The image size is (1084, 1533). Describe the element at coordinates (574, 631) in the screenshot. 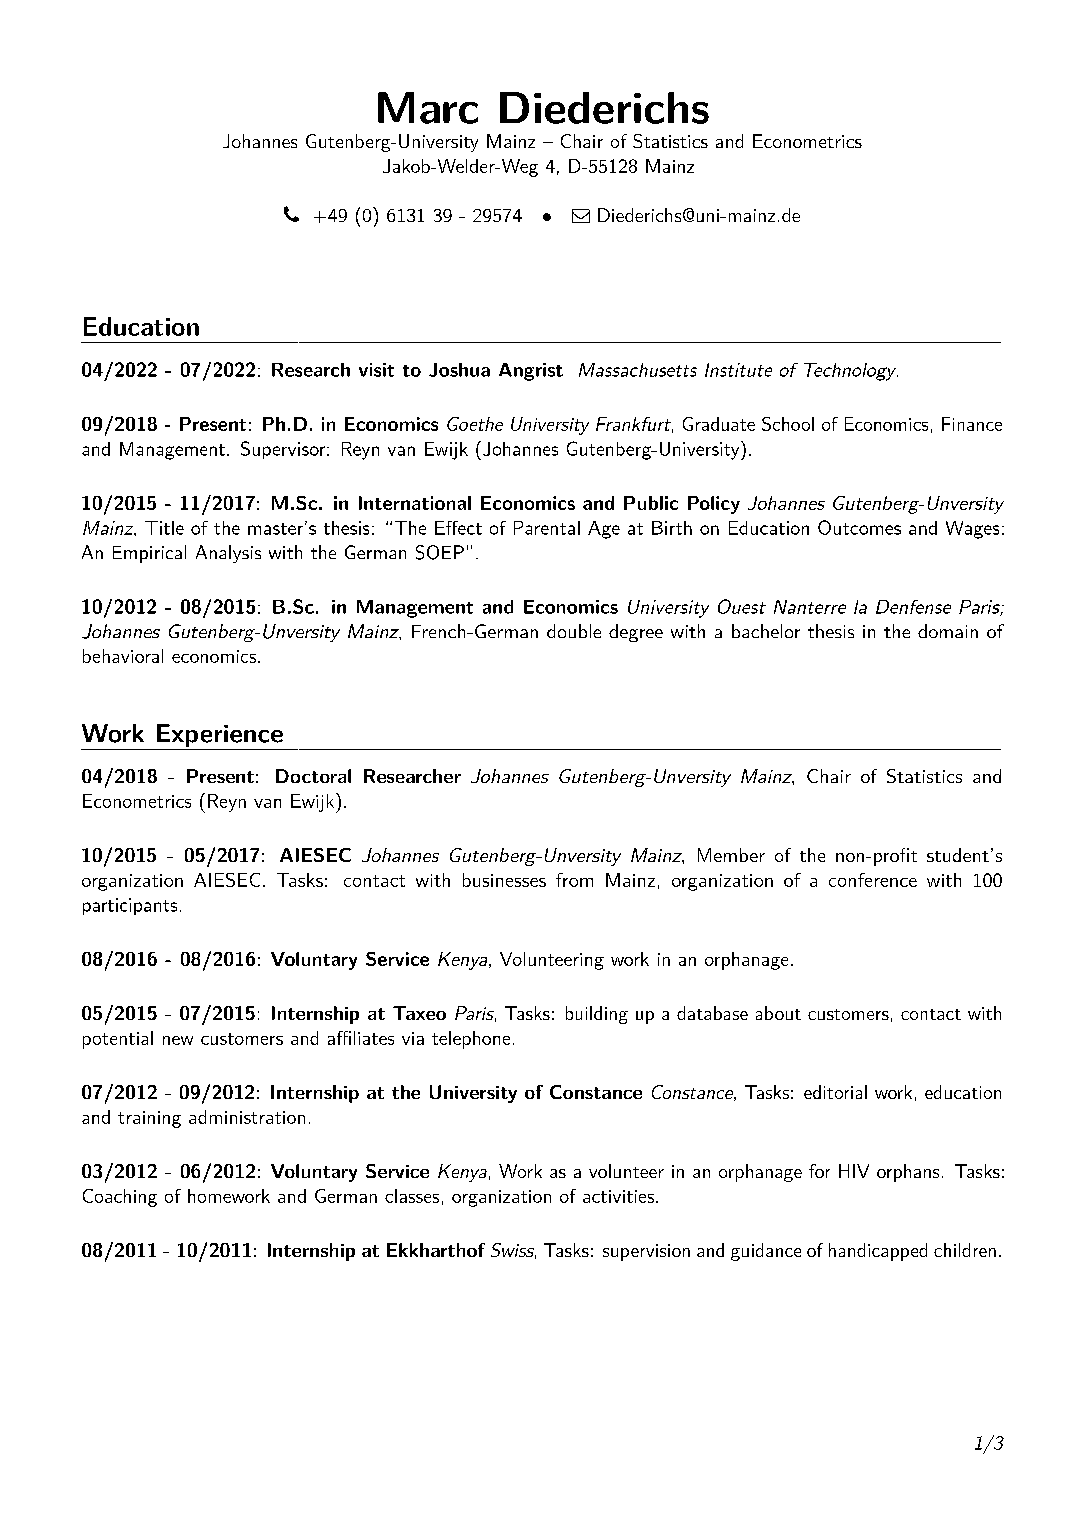

I see `double` at that location.
